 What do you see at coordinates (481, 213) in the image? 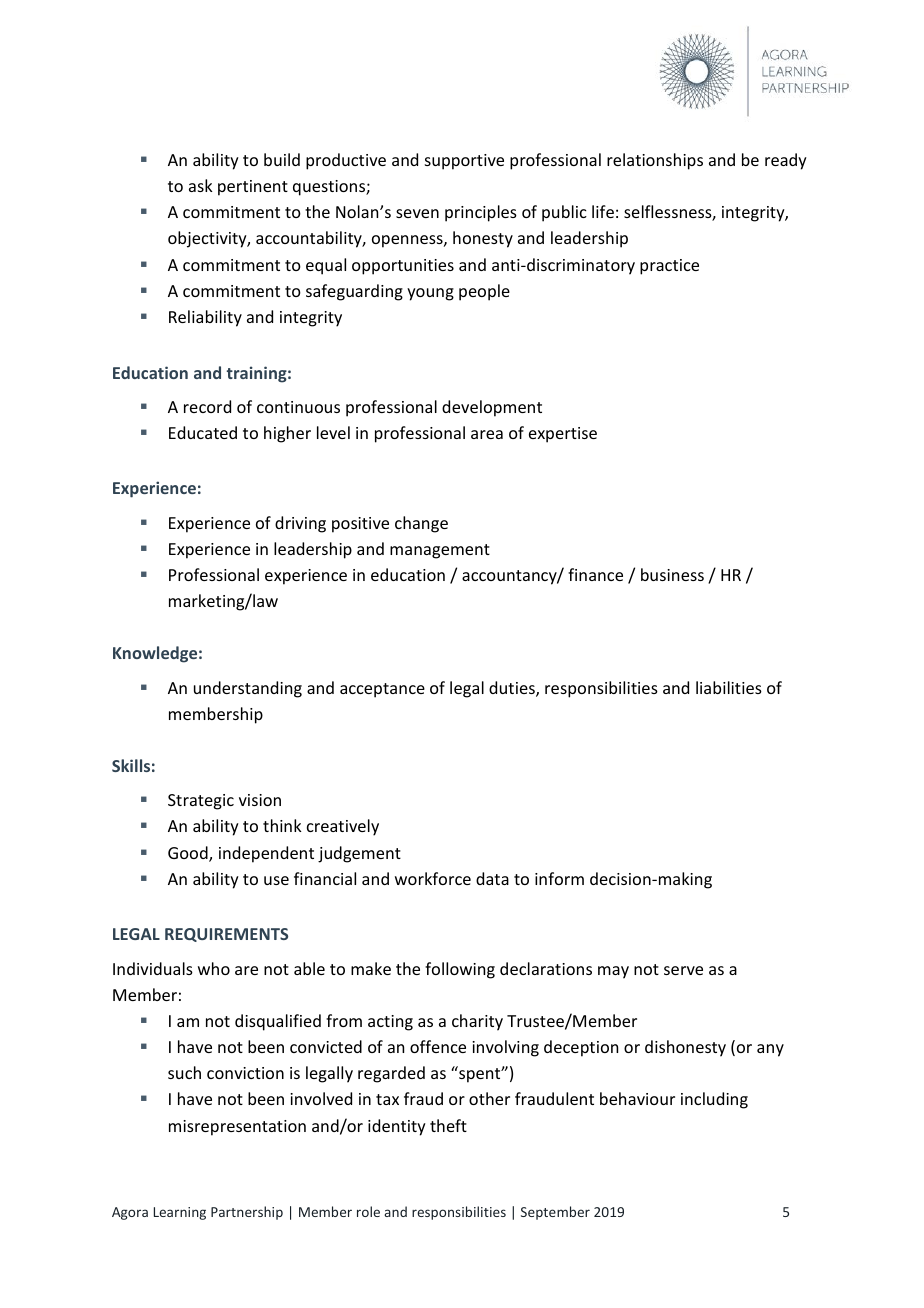
I see `principles` at bounding box center [481, 213].
